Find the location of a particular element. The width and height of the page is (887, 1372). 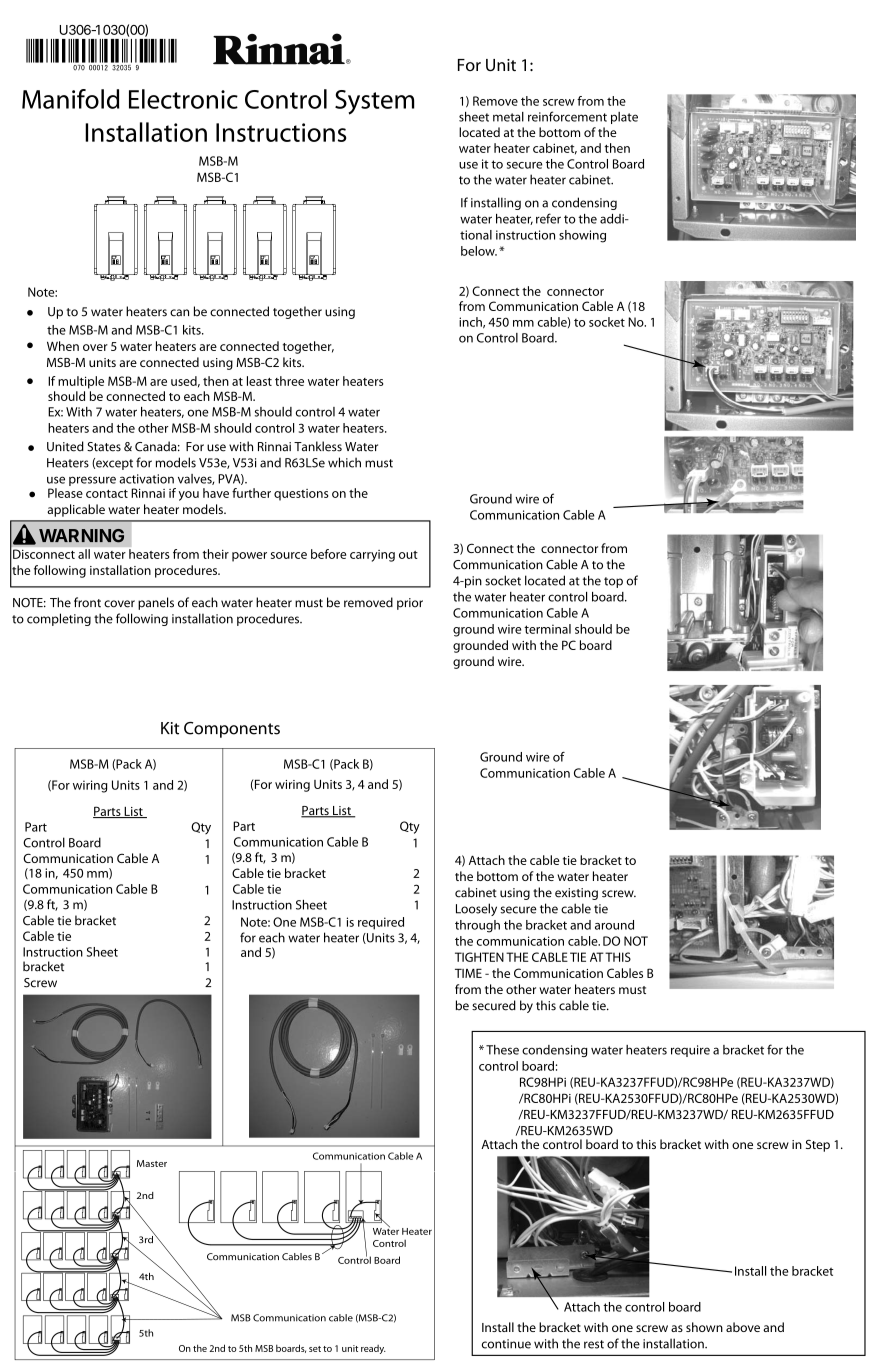

States is located at coordinates (104, 447).
